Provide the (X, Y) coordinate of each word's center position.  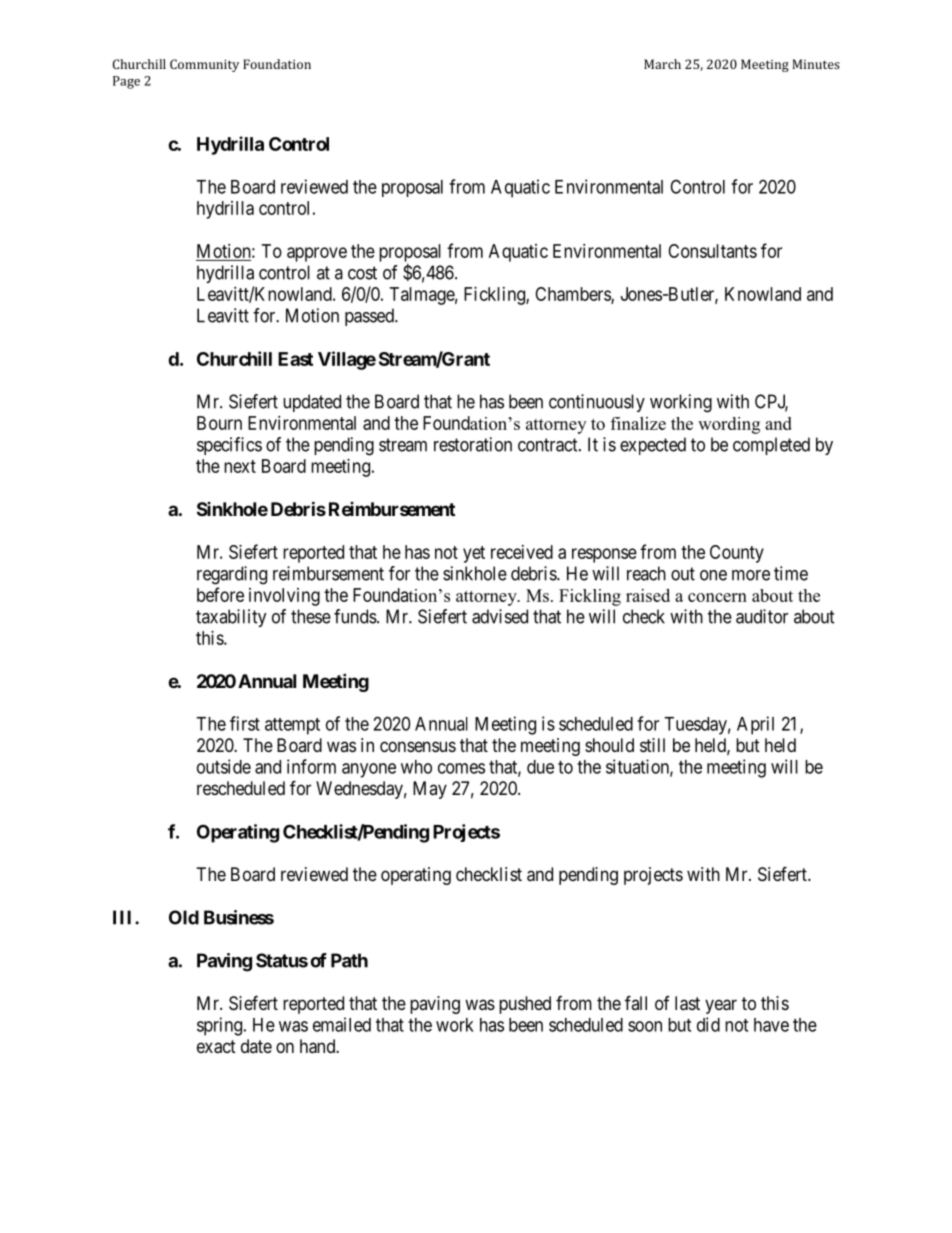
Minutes (816, 64)
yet (474, 554)
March (662, 64)
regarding (232, 575)
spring (221, 1026)
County (737, 554)
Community (204, 65)
